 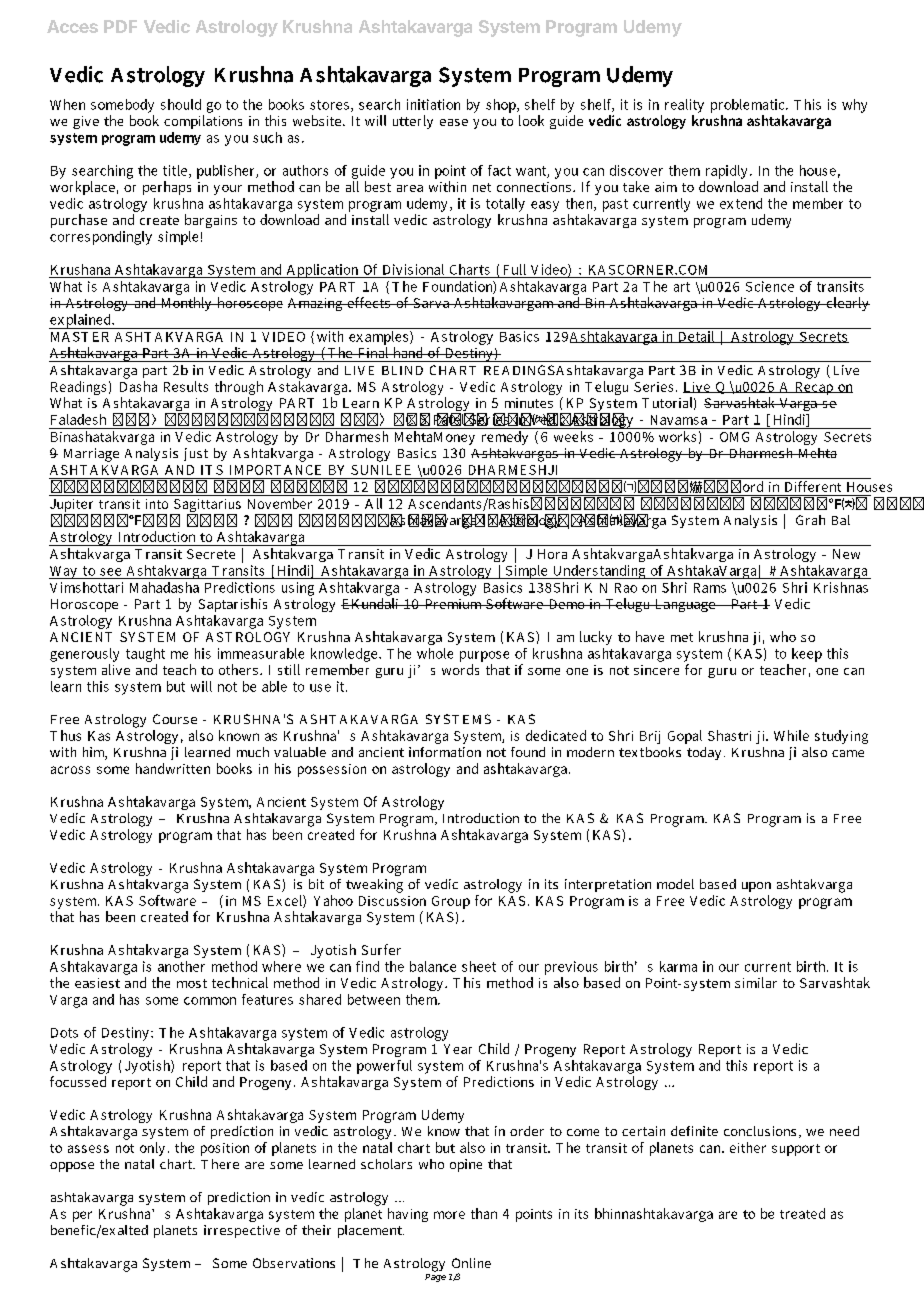 What do you see at coordinates (449, 1215) in the page?
I see `more` at bounding box center [449, 1215].
